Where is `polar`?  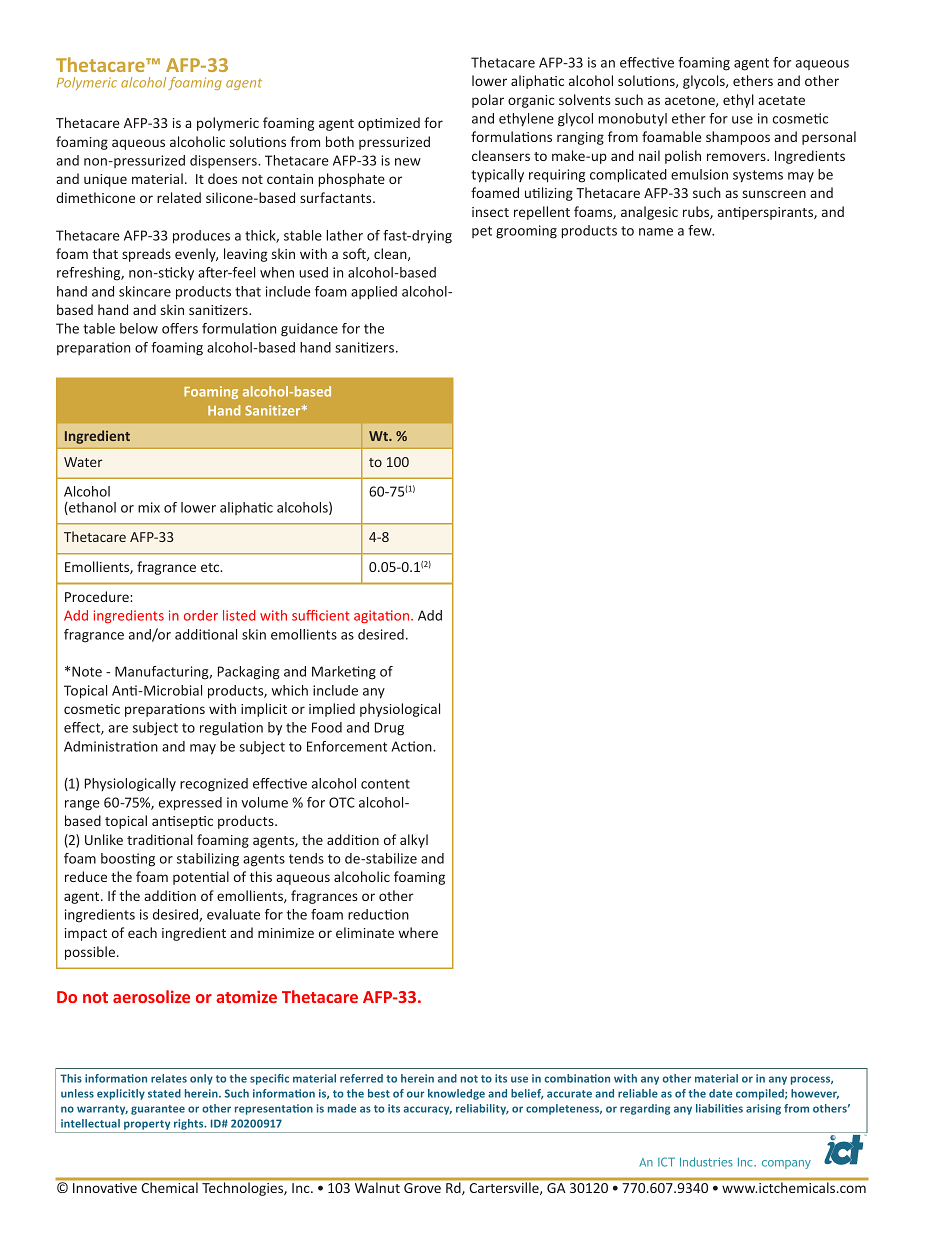
polar is located at coordinates (488, 101).
